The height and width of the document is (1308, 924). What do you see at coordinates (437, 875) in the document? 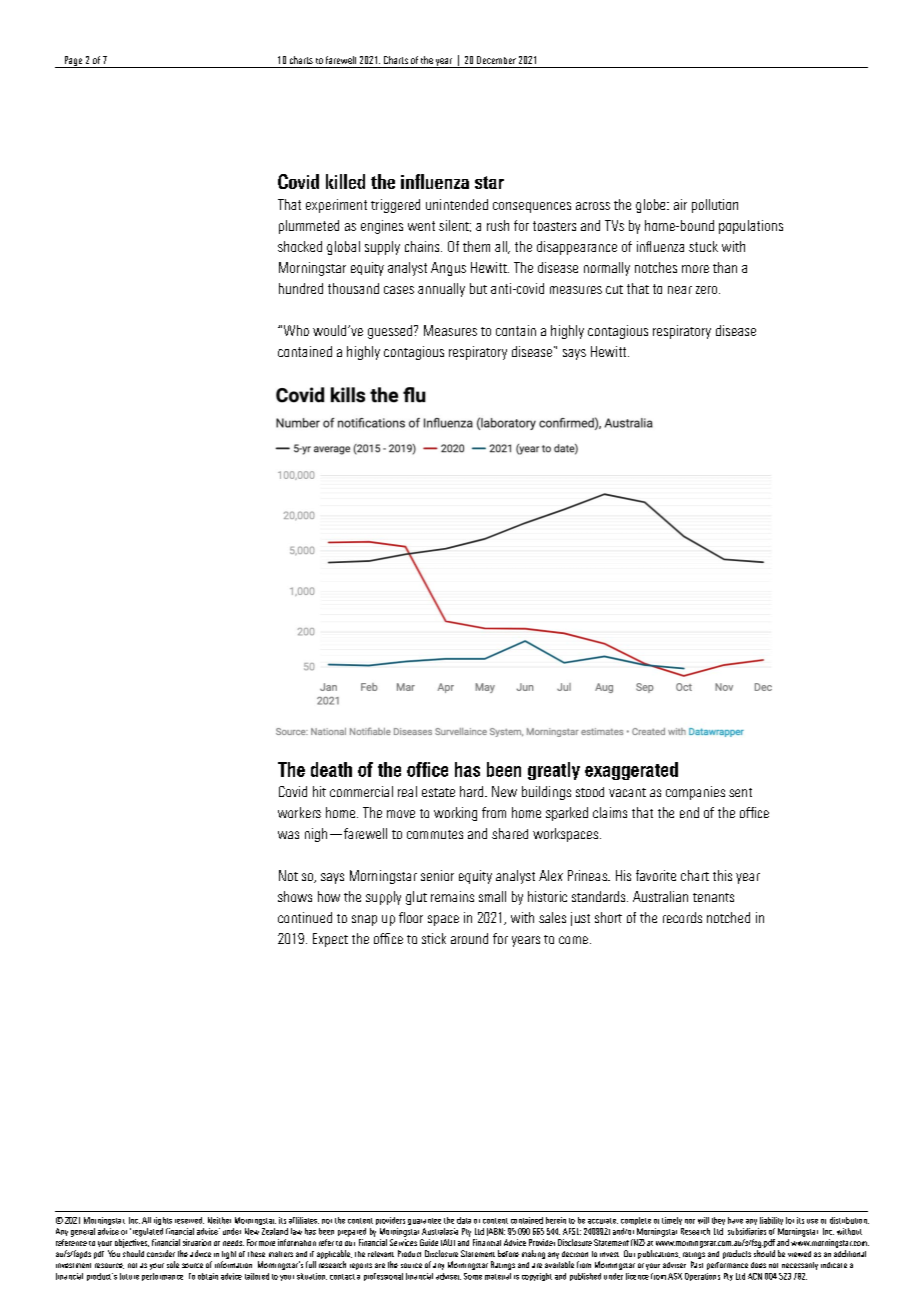
I see `senior` at bounding box center [437, 875].
